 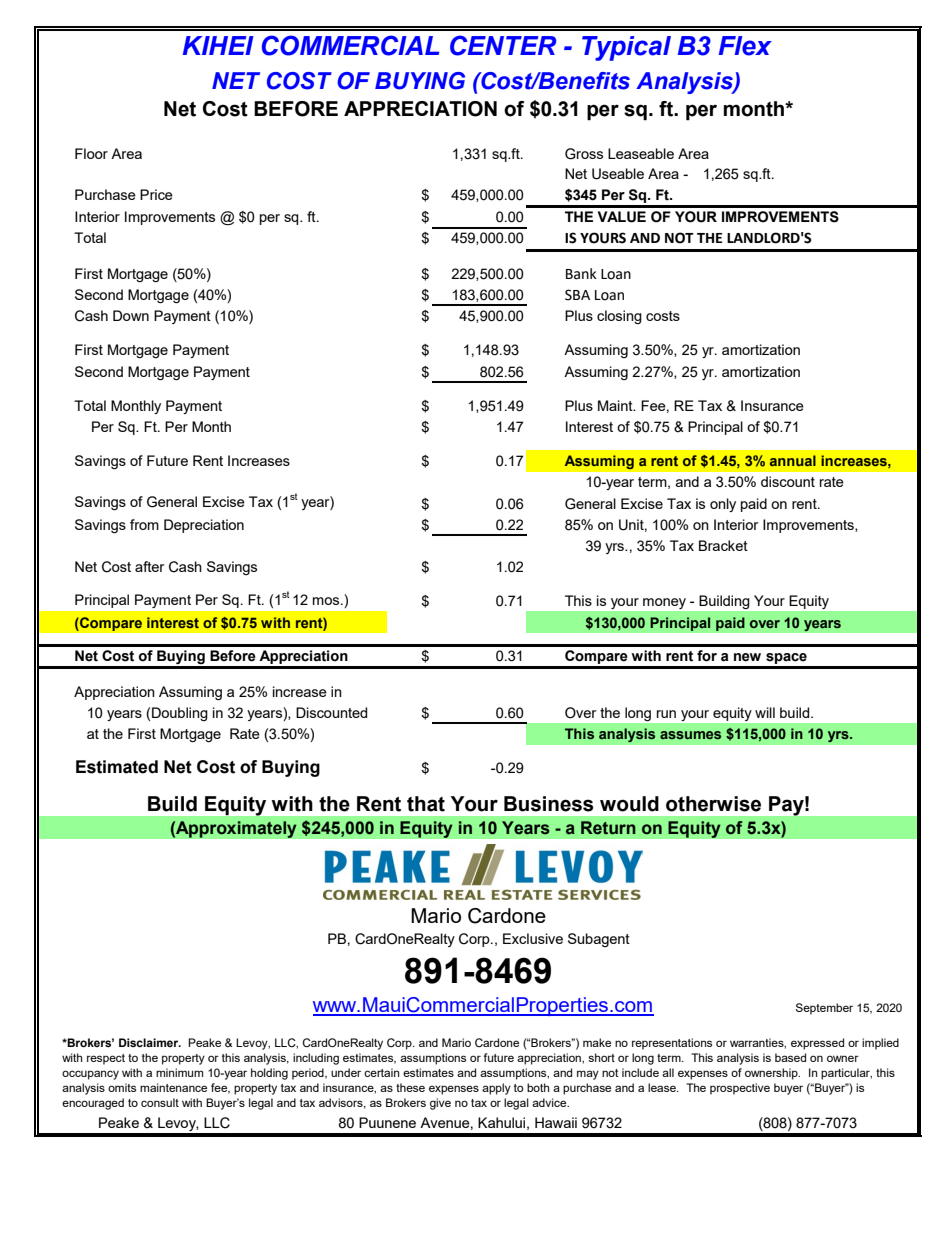 I want to click on Doubling, so click(x=180, y=714).
